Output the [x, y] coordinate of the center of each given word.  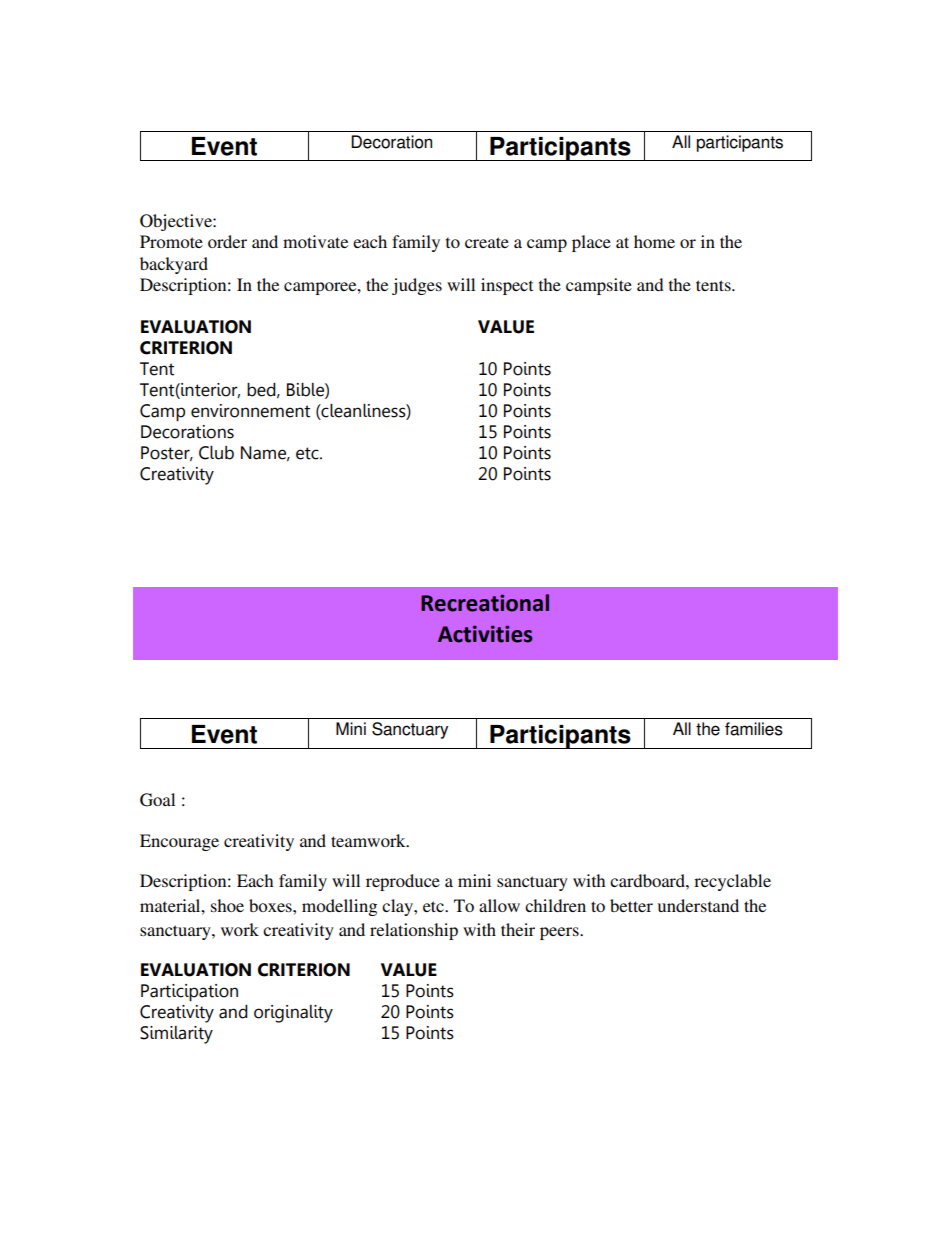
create [487, 242]
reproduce [403, 882]
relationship [414, 931]
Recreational [485, 603]
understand [698, 905]
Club [216, 453]
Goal [157, 800]
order [227, 241]
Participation [189, 993]
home [654, 241]
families [754, 729]
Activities [485, 634]
